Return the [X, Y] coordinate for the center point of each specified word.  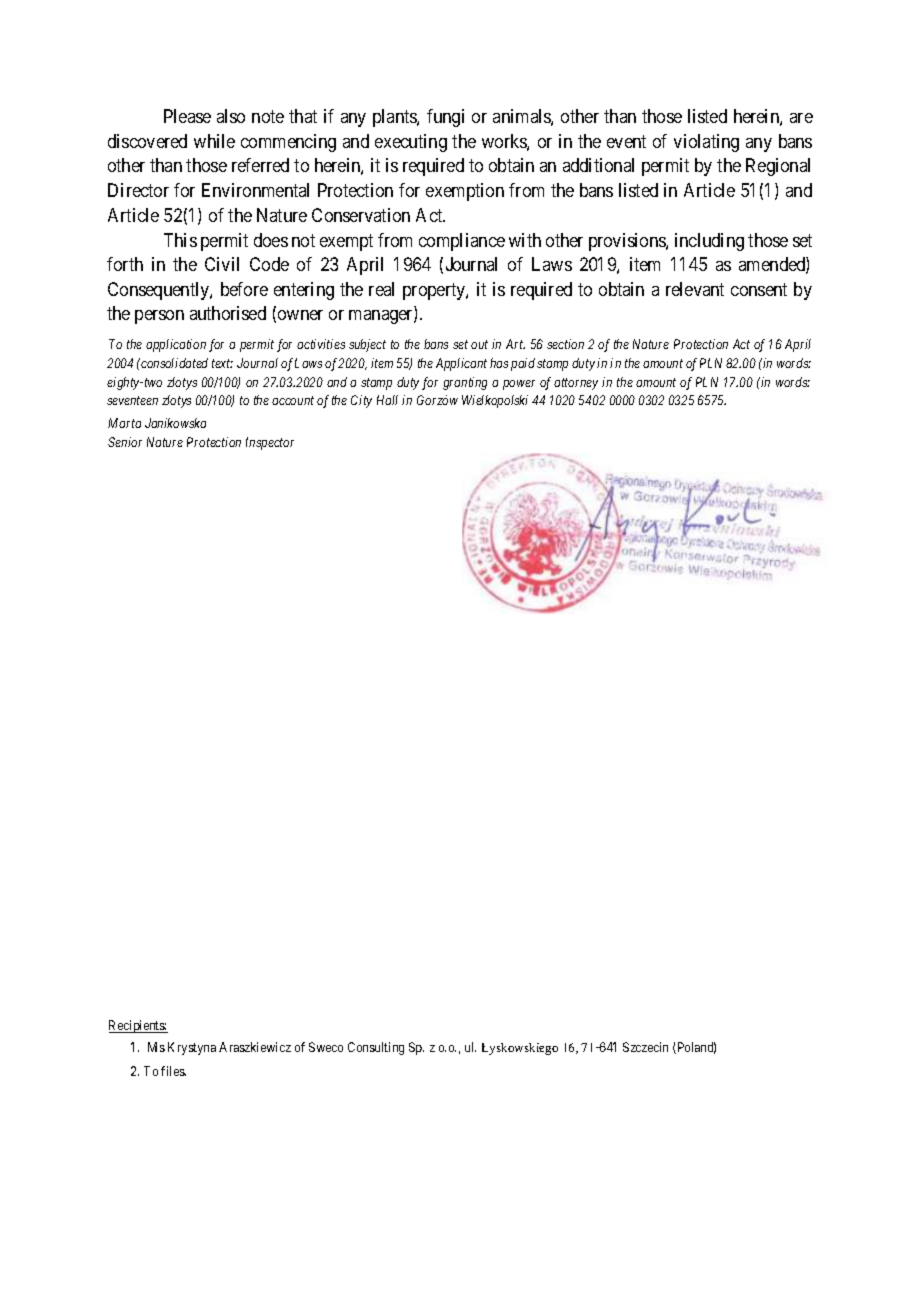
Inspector [270, 443]
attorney [576, 384]
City [361, 401]
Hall [387, 400]
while [214, 141]
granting [465, 383]
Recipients [138, 1026]
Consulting [376, 1048]
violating [706, 143]
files [173, 1071]
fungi [445, 118]
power [519, 385]
